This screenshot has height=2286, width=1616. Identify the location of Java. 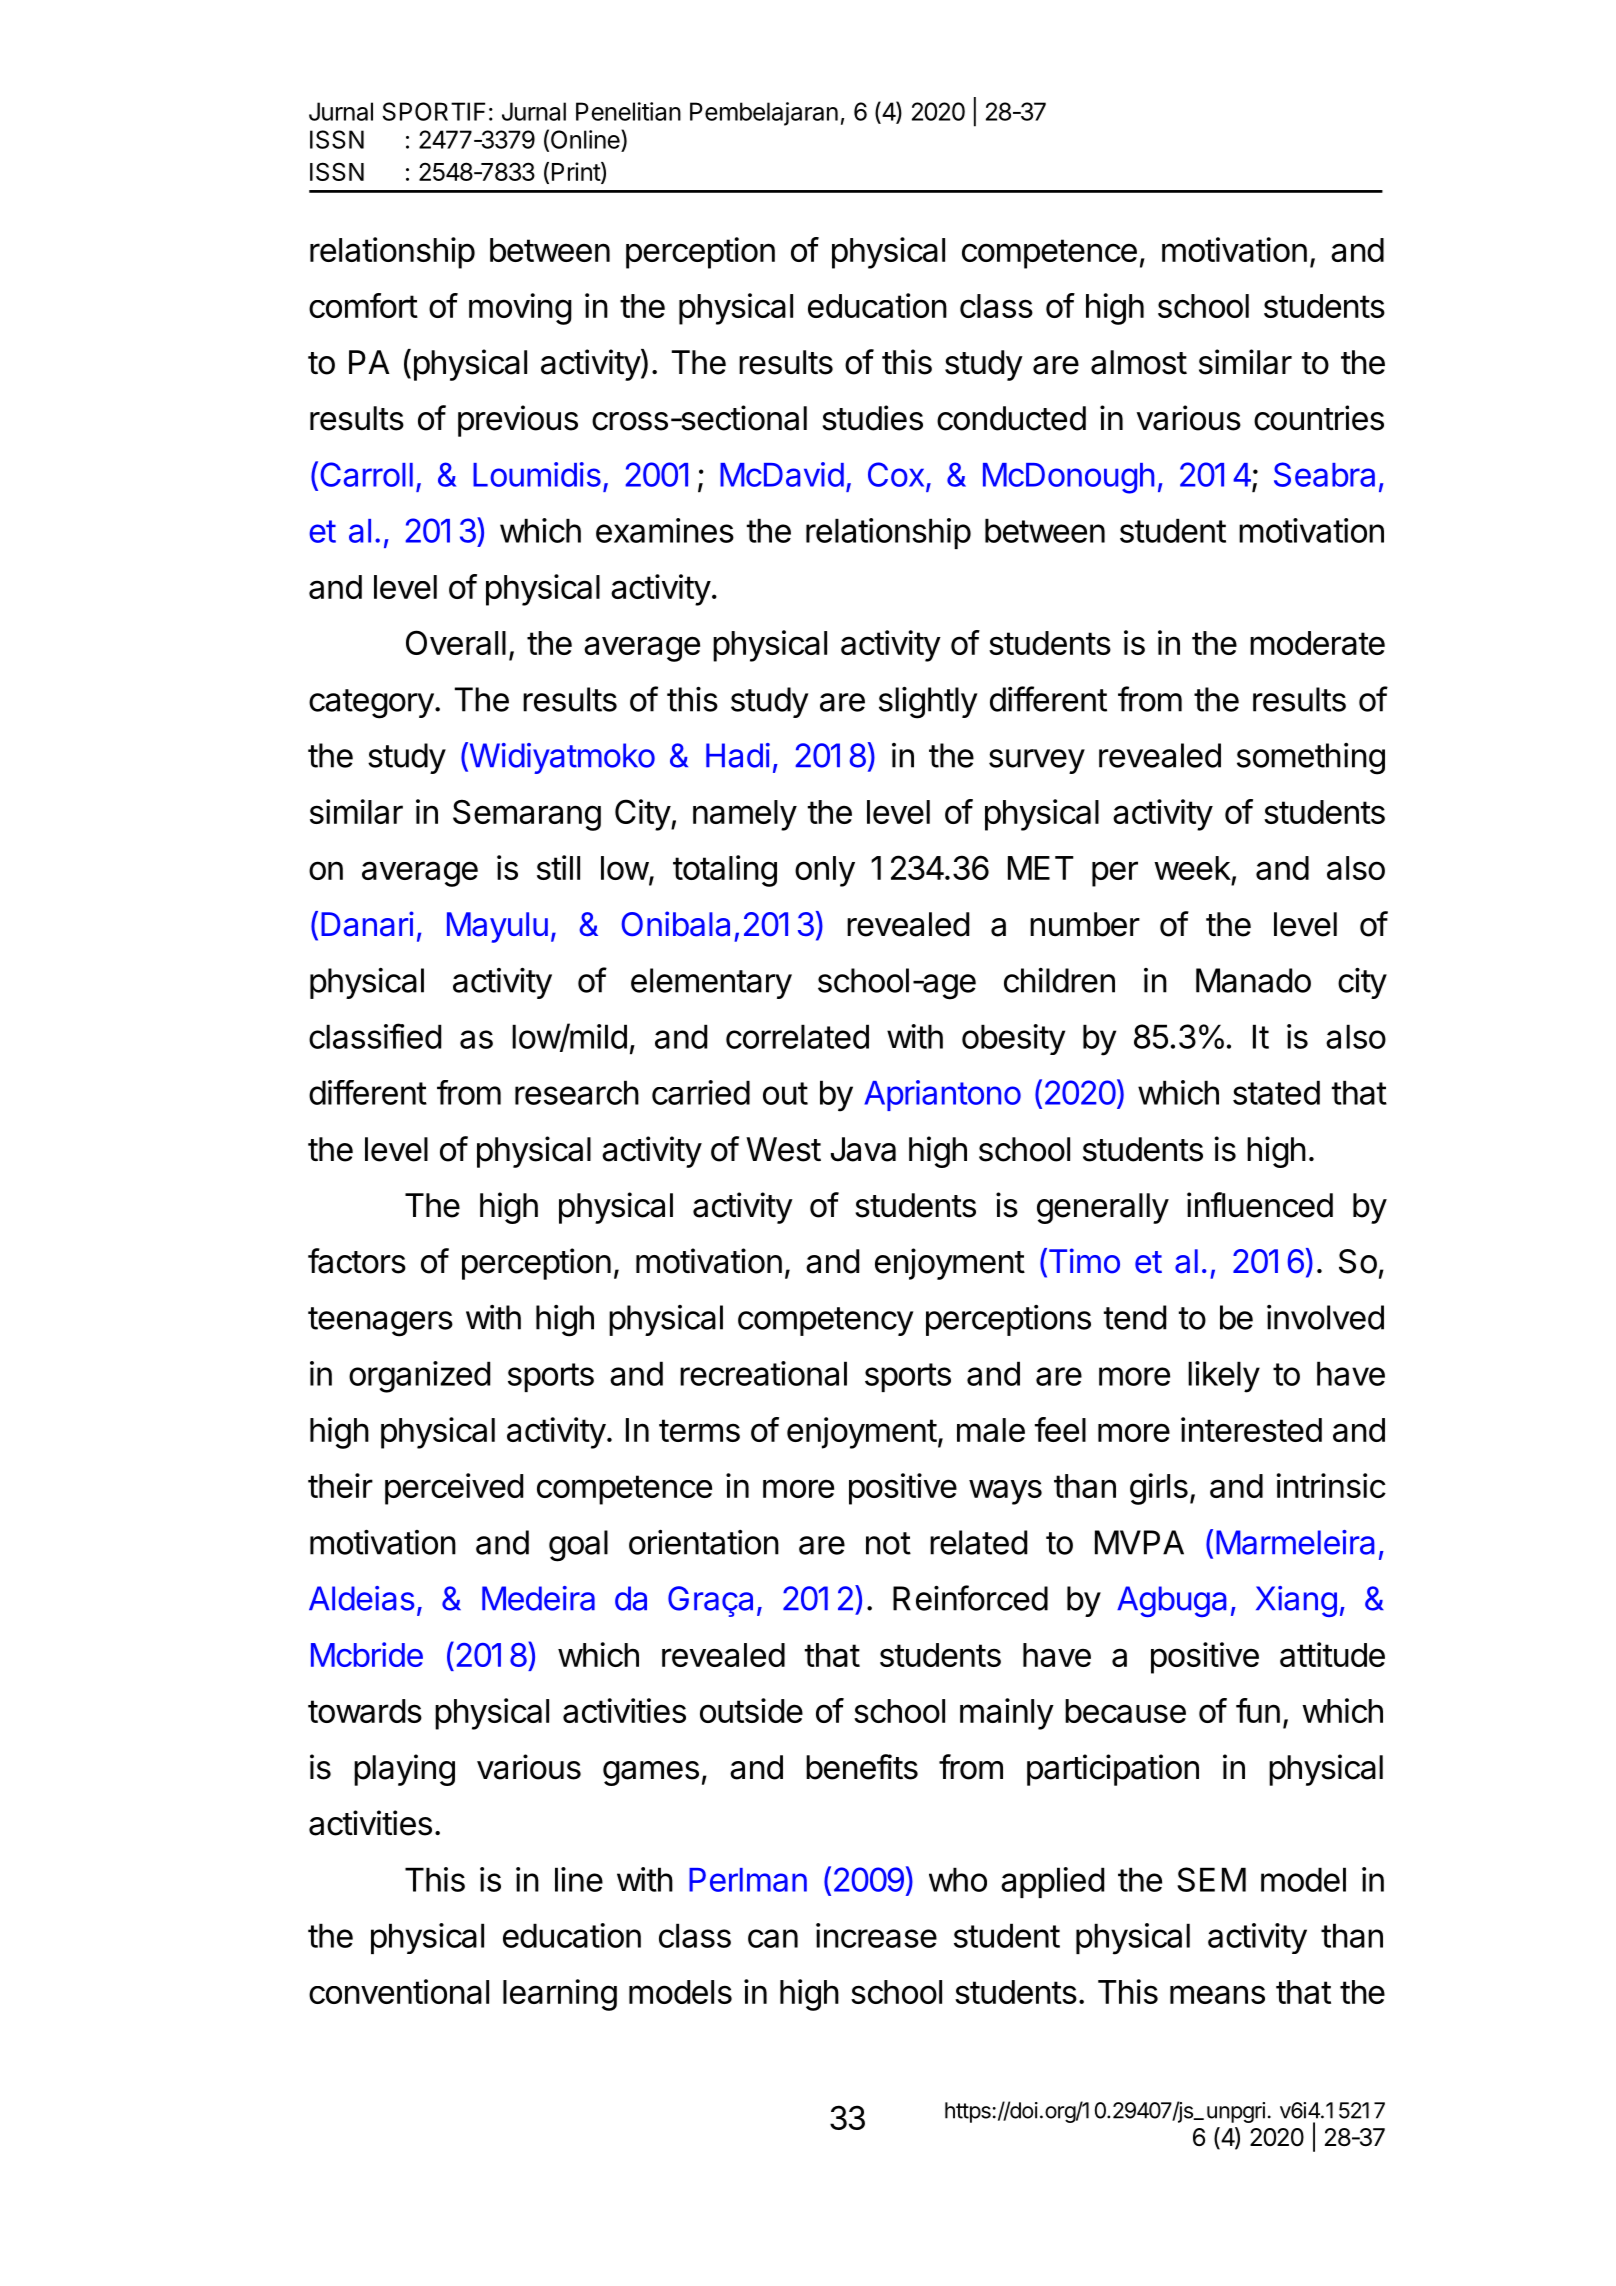
(863, 1149).
